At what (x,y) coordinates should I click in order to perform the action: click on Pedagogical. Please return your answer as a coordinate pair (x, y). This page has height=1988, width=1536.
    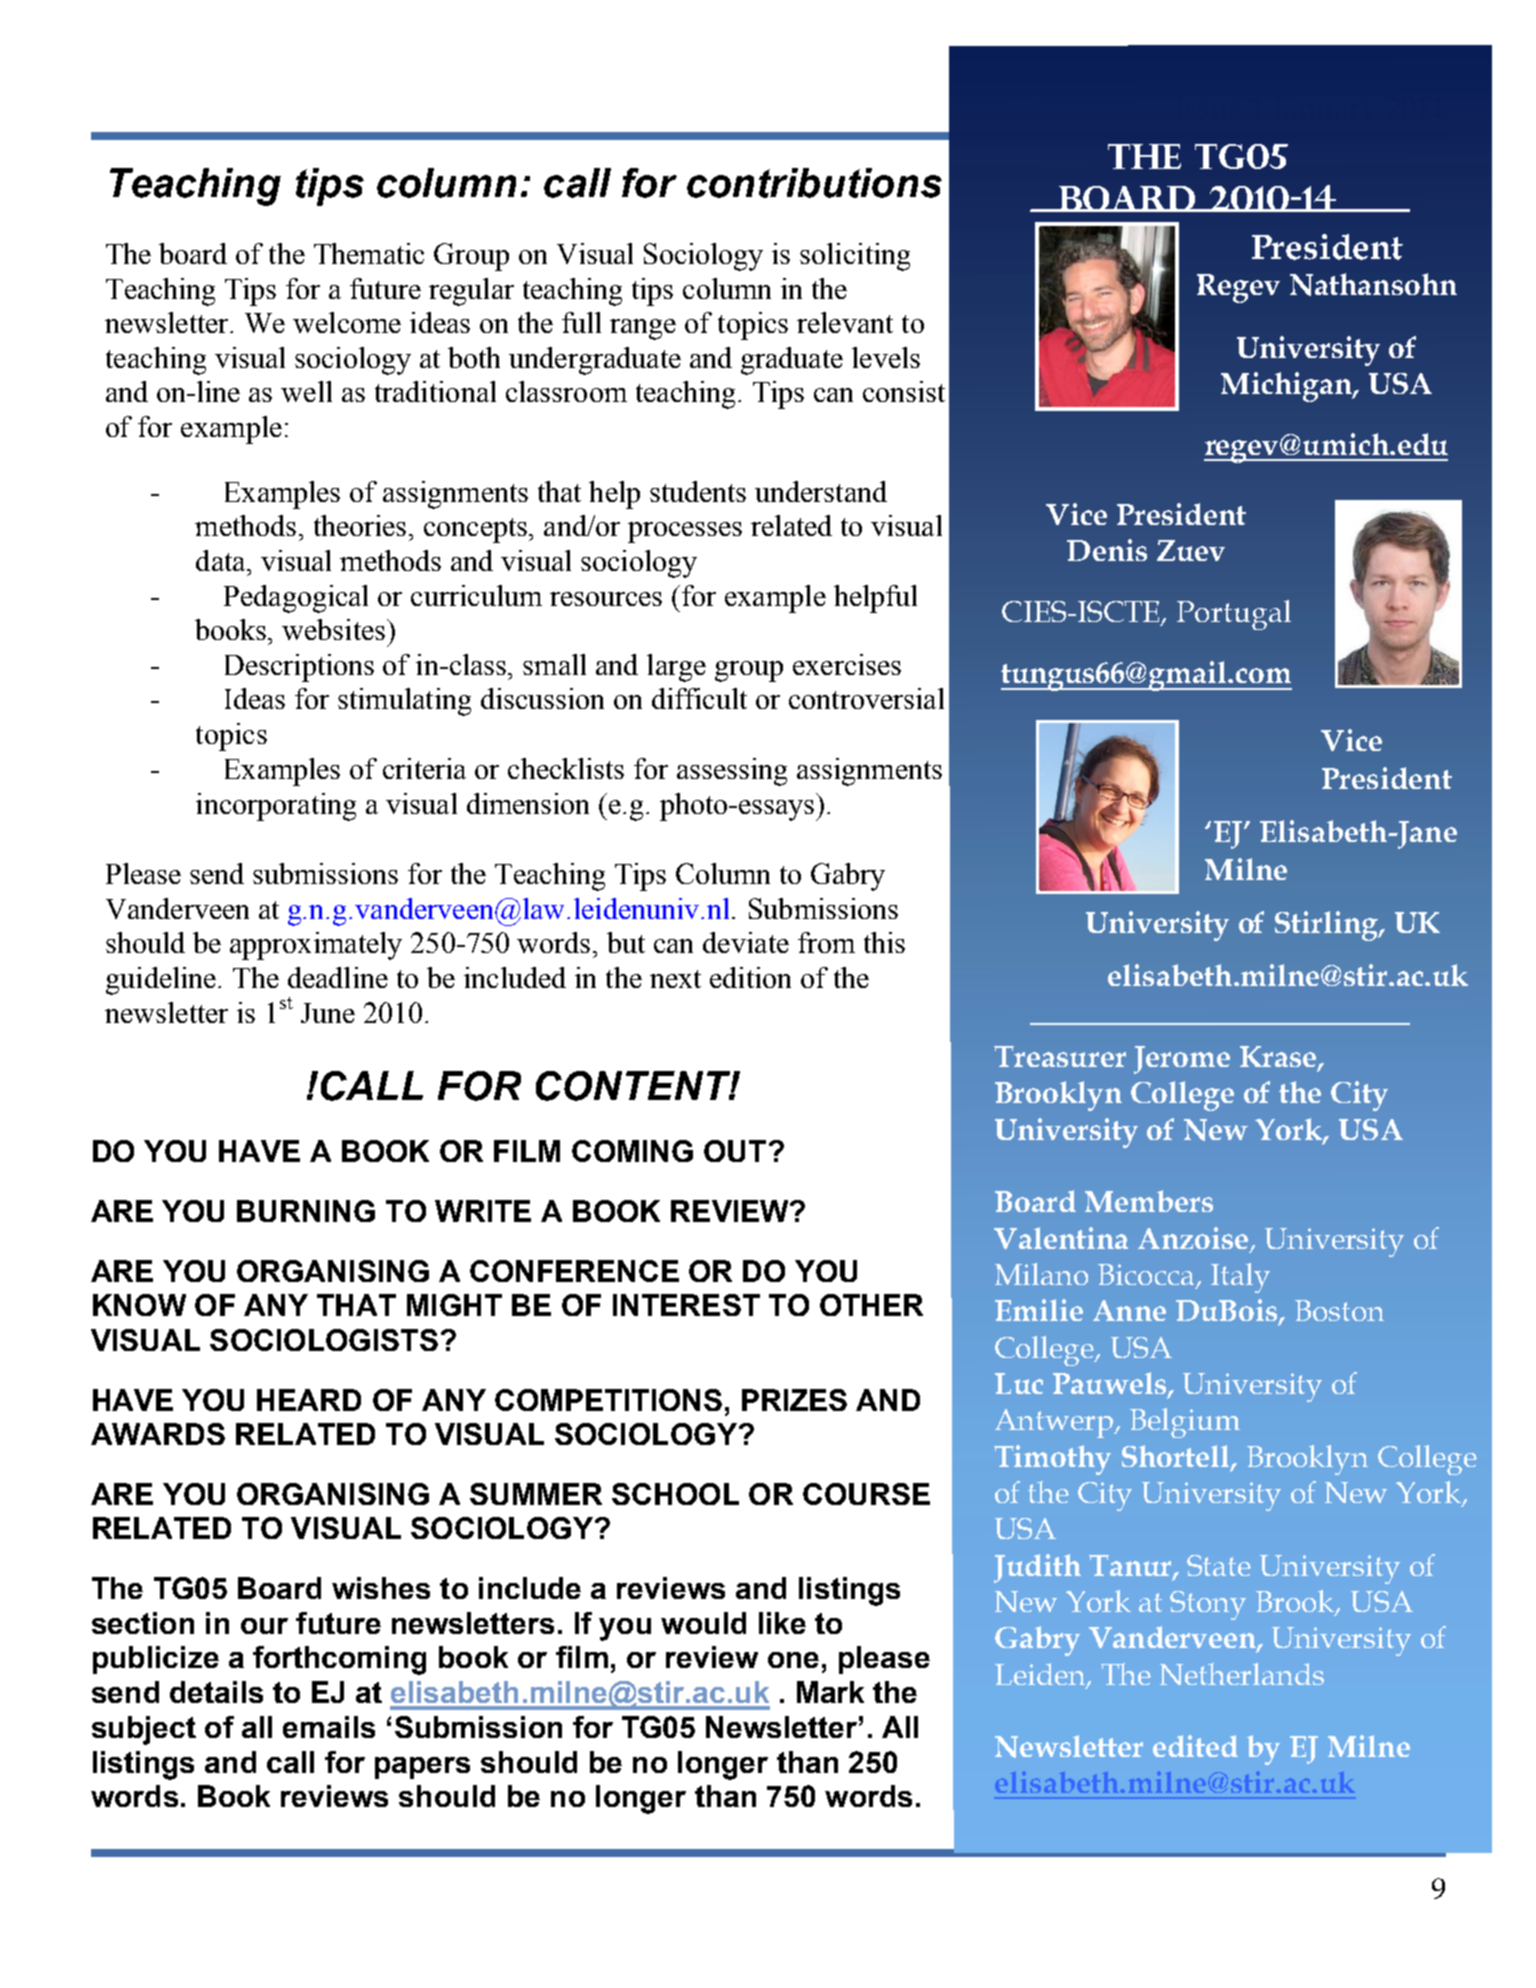
    Looking at the image, I should click on (296, 599).
